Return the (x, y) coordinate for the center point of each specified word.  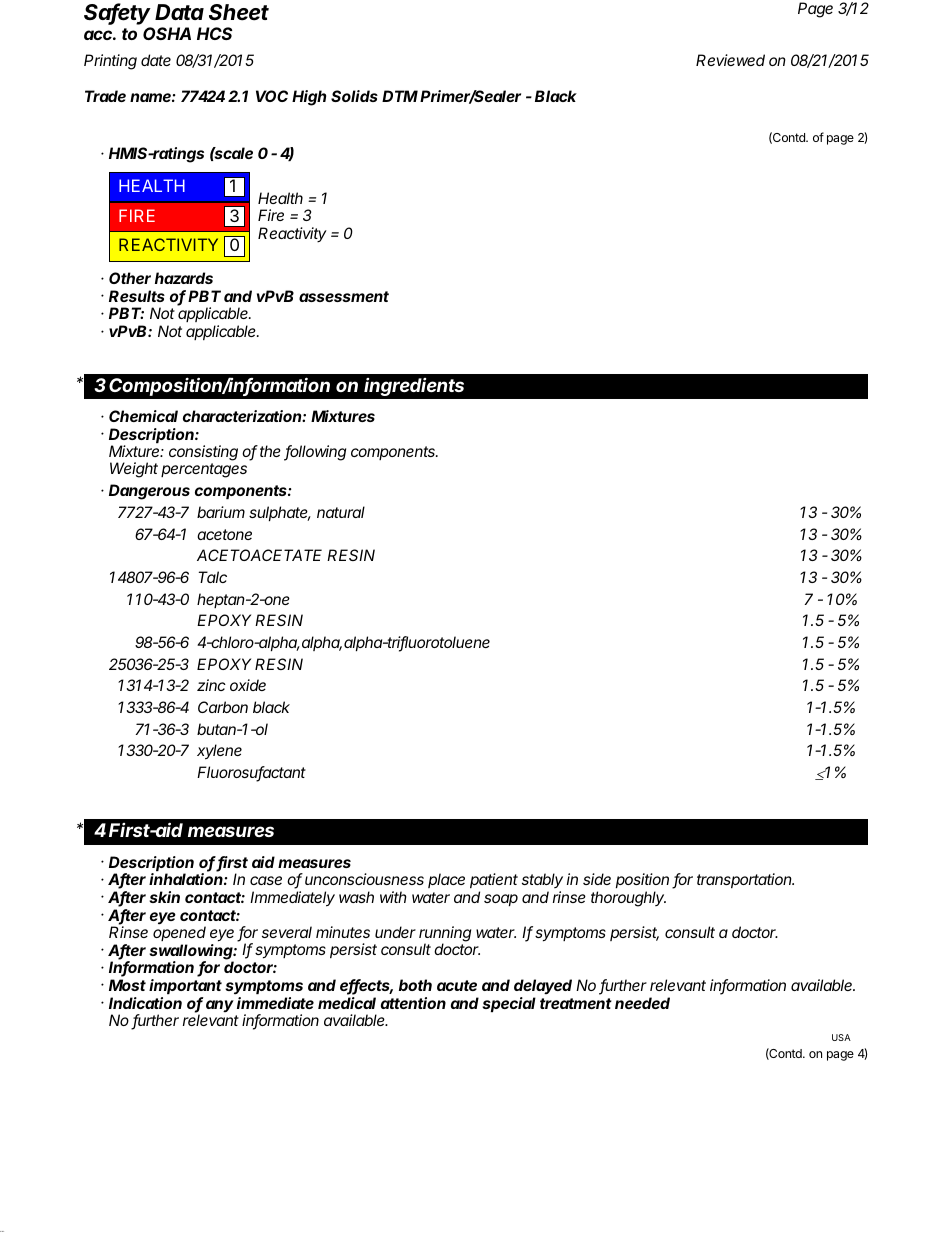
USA (841, 1037)
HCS (215, 33)
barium (221, 512)
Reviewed (730, 60)
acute (457, 985)
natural (341, 512)
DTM (400, 96)
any (220, 1006)
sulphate (280, 513)
